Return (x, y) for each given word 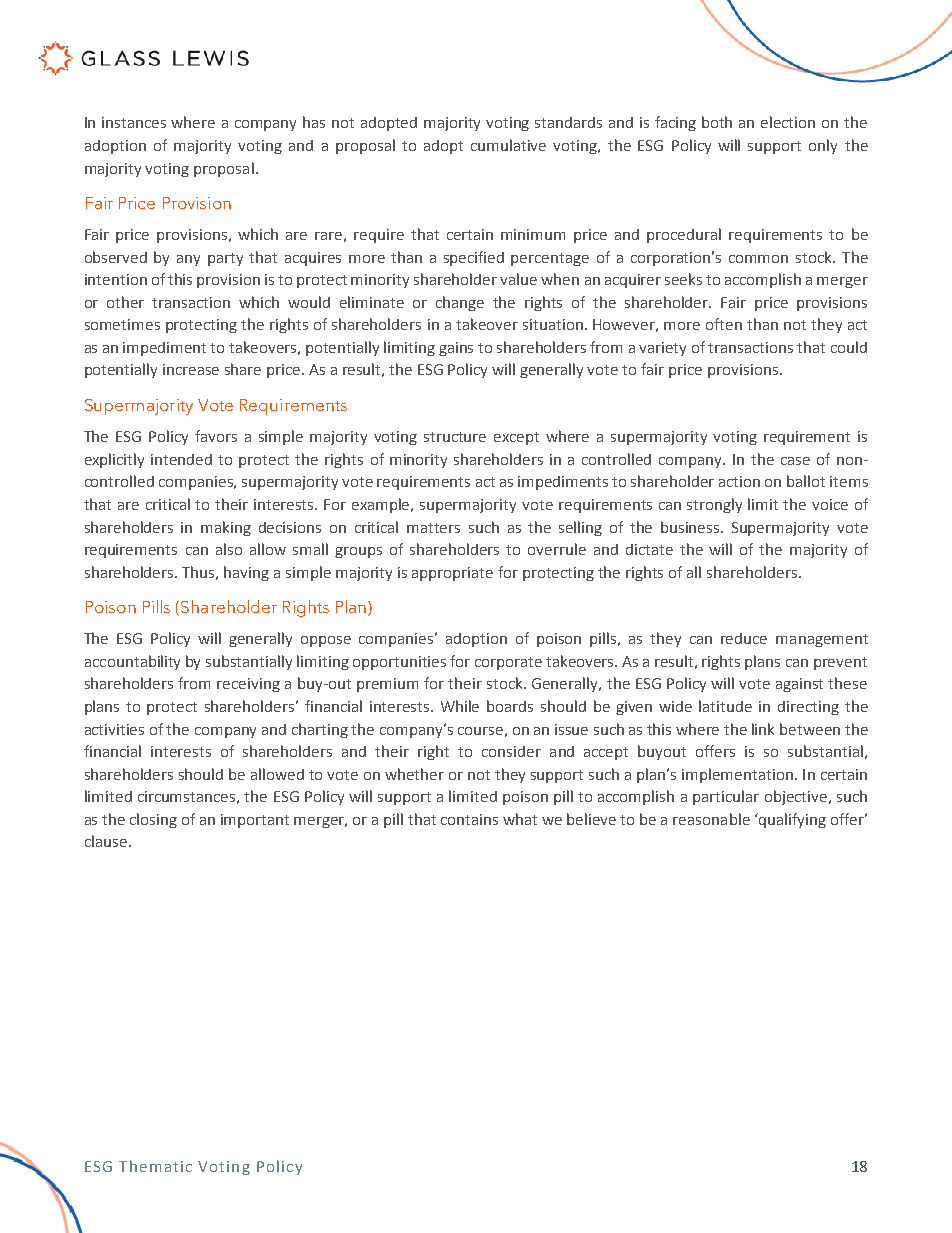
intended (181, 459)
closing (153, 820)
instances (134, 122)
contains (469, 819)
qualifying (791, 820)
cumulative (508, 145)
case (795, 461)
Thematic (155, 1166)
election (788, 122)
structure (455, 437)
